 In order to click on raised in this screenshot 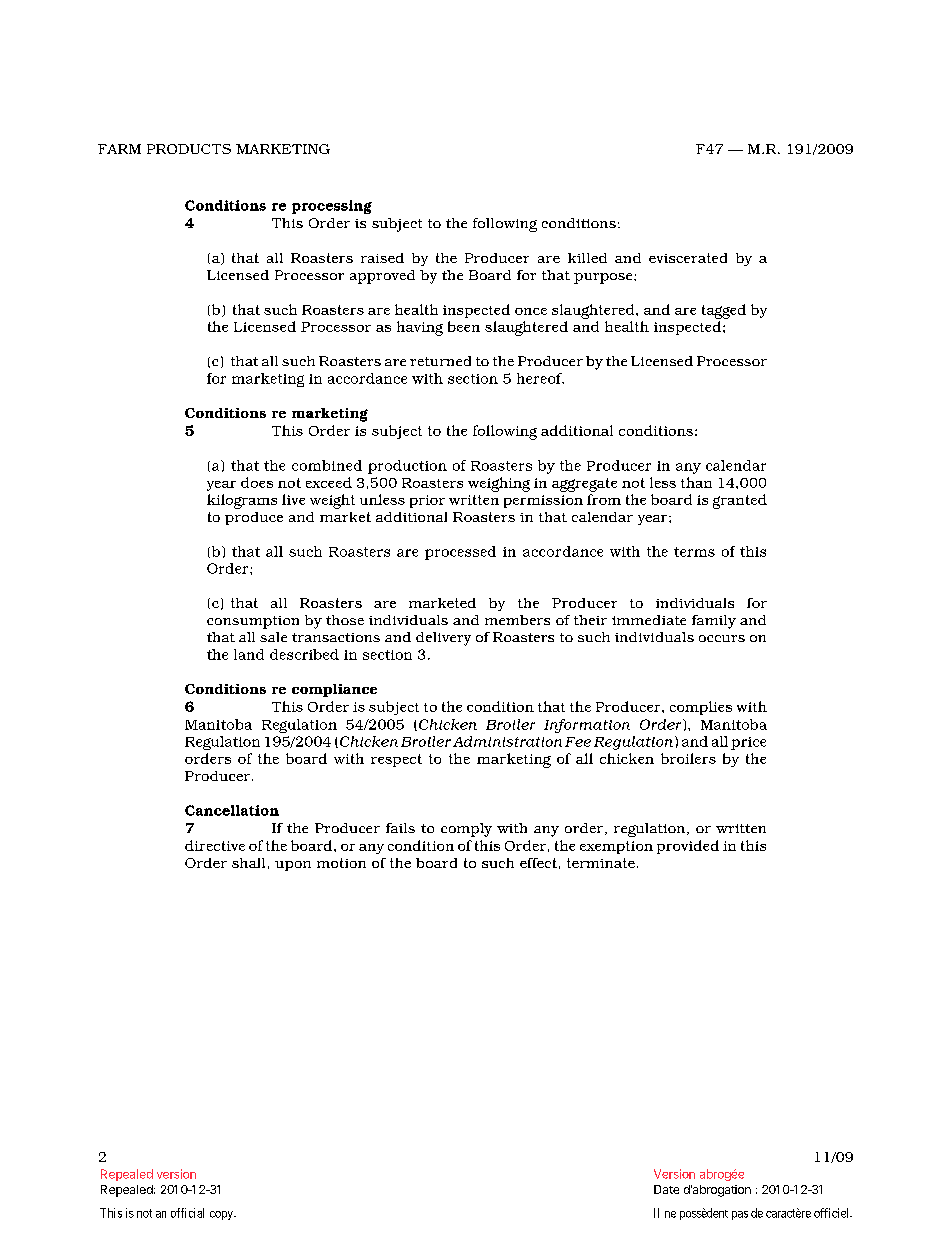, I will do `click(382, 258)`.
